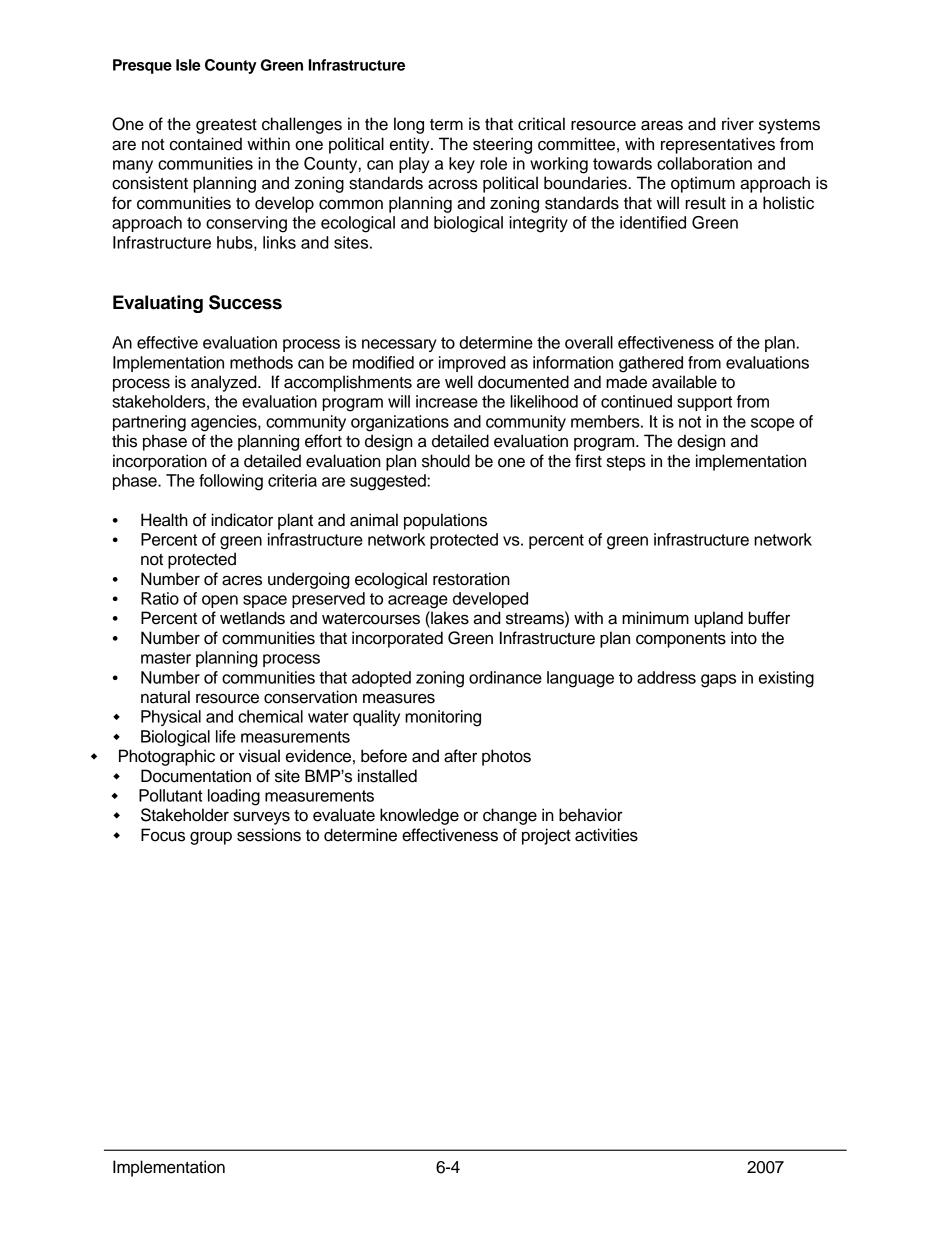  Describe the element at coordinates (738, 124) in the document. I see `river` at that location.
